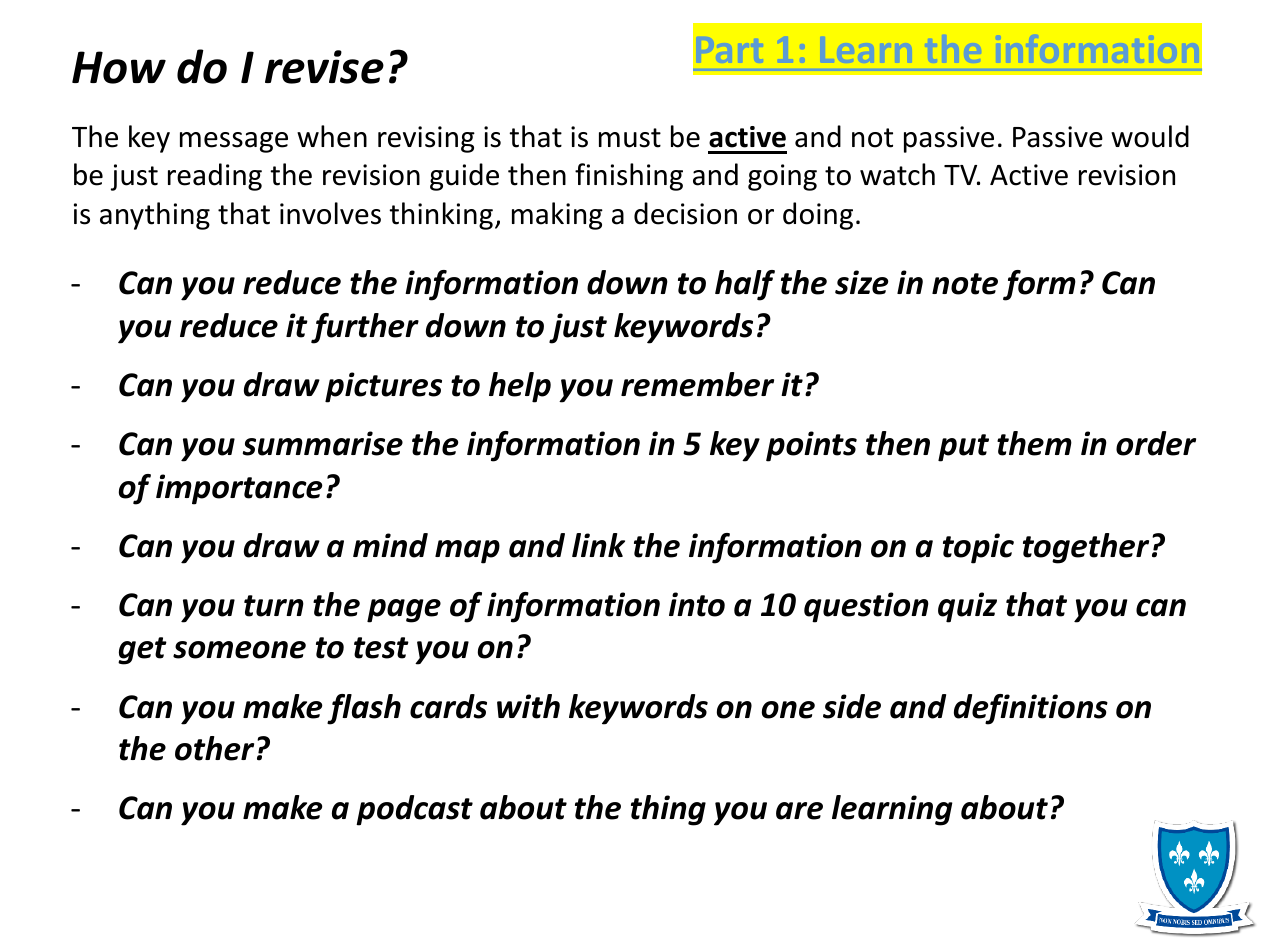 The height and width of the screenshot is (952, 1270). Describe the element at coordinates (630, 138) in the screenshot. I see `must` at that location.
